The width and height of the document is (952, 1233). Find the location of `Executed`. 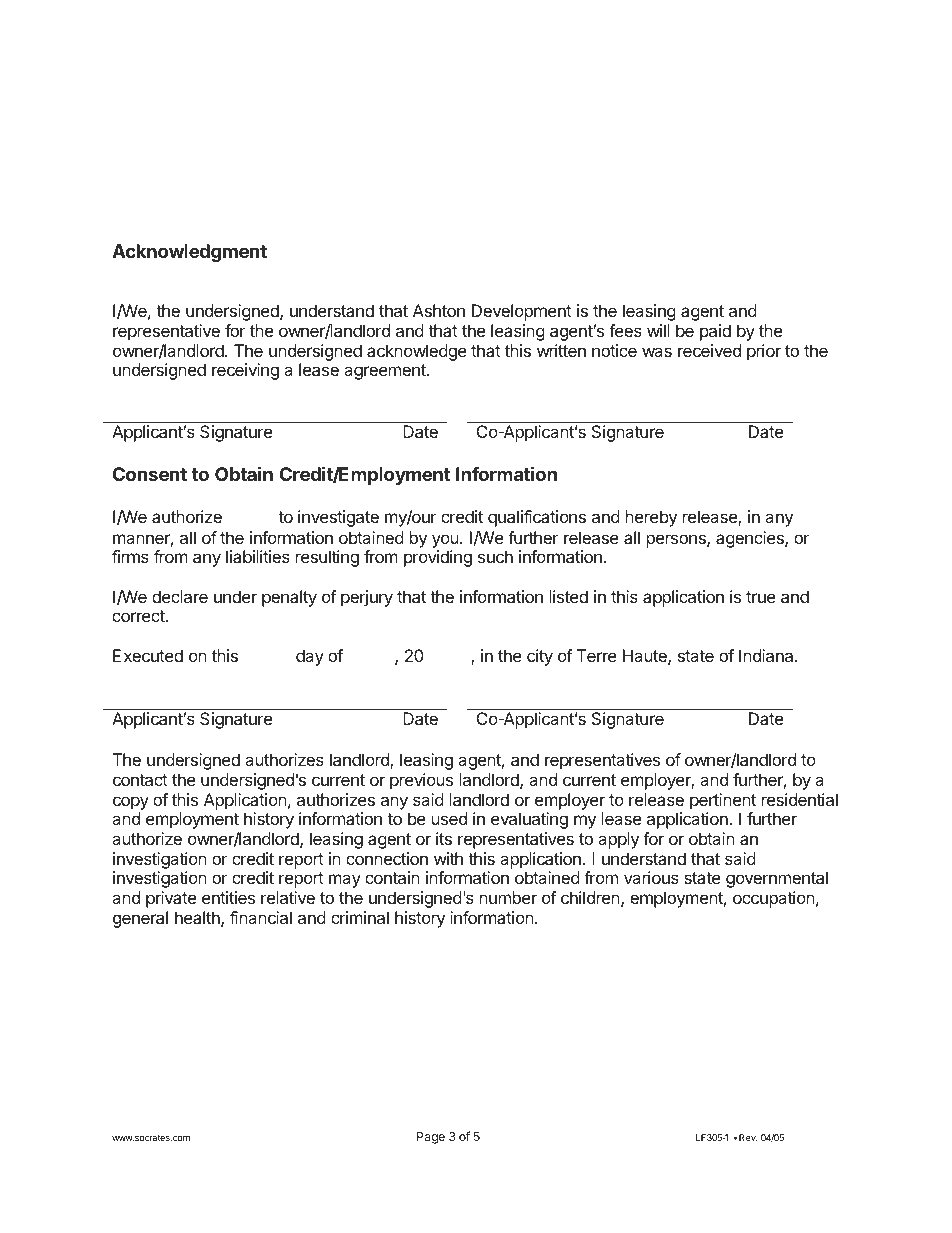

Executed is located at coordinates (148, 655).
